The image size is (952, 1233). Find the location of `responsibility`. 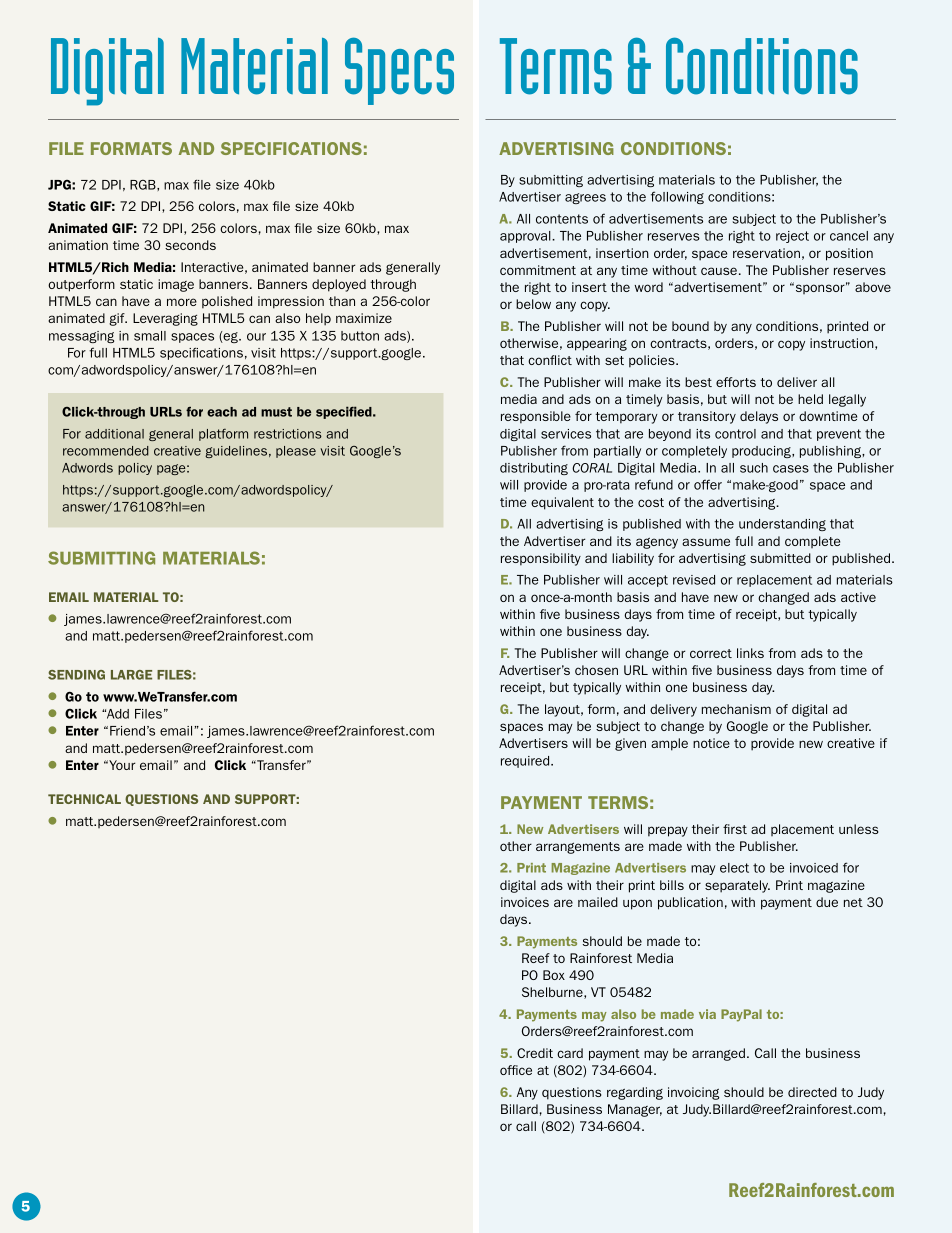

responsibility is located at coordinates (541, 559).
